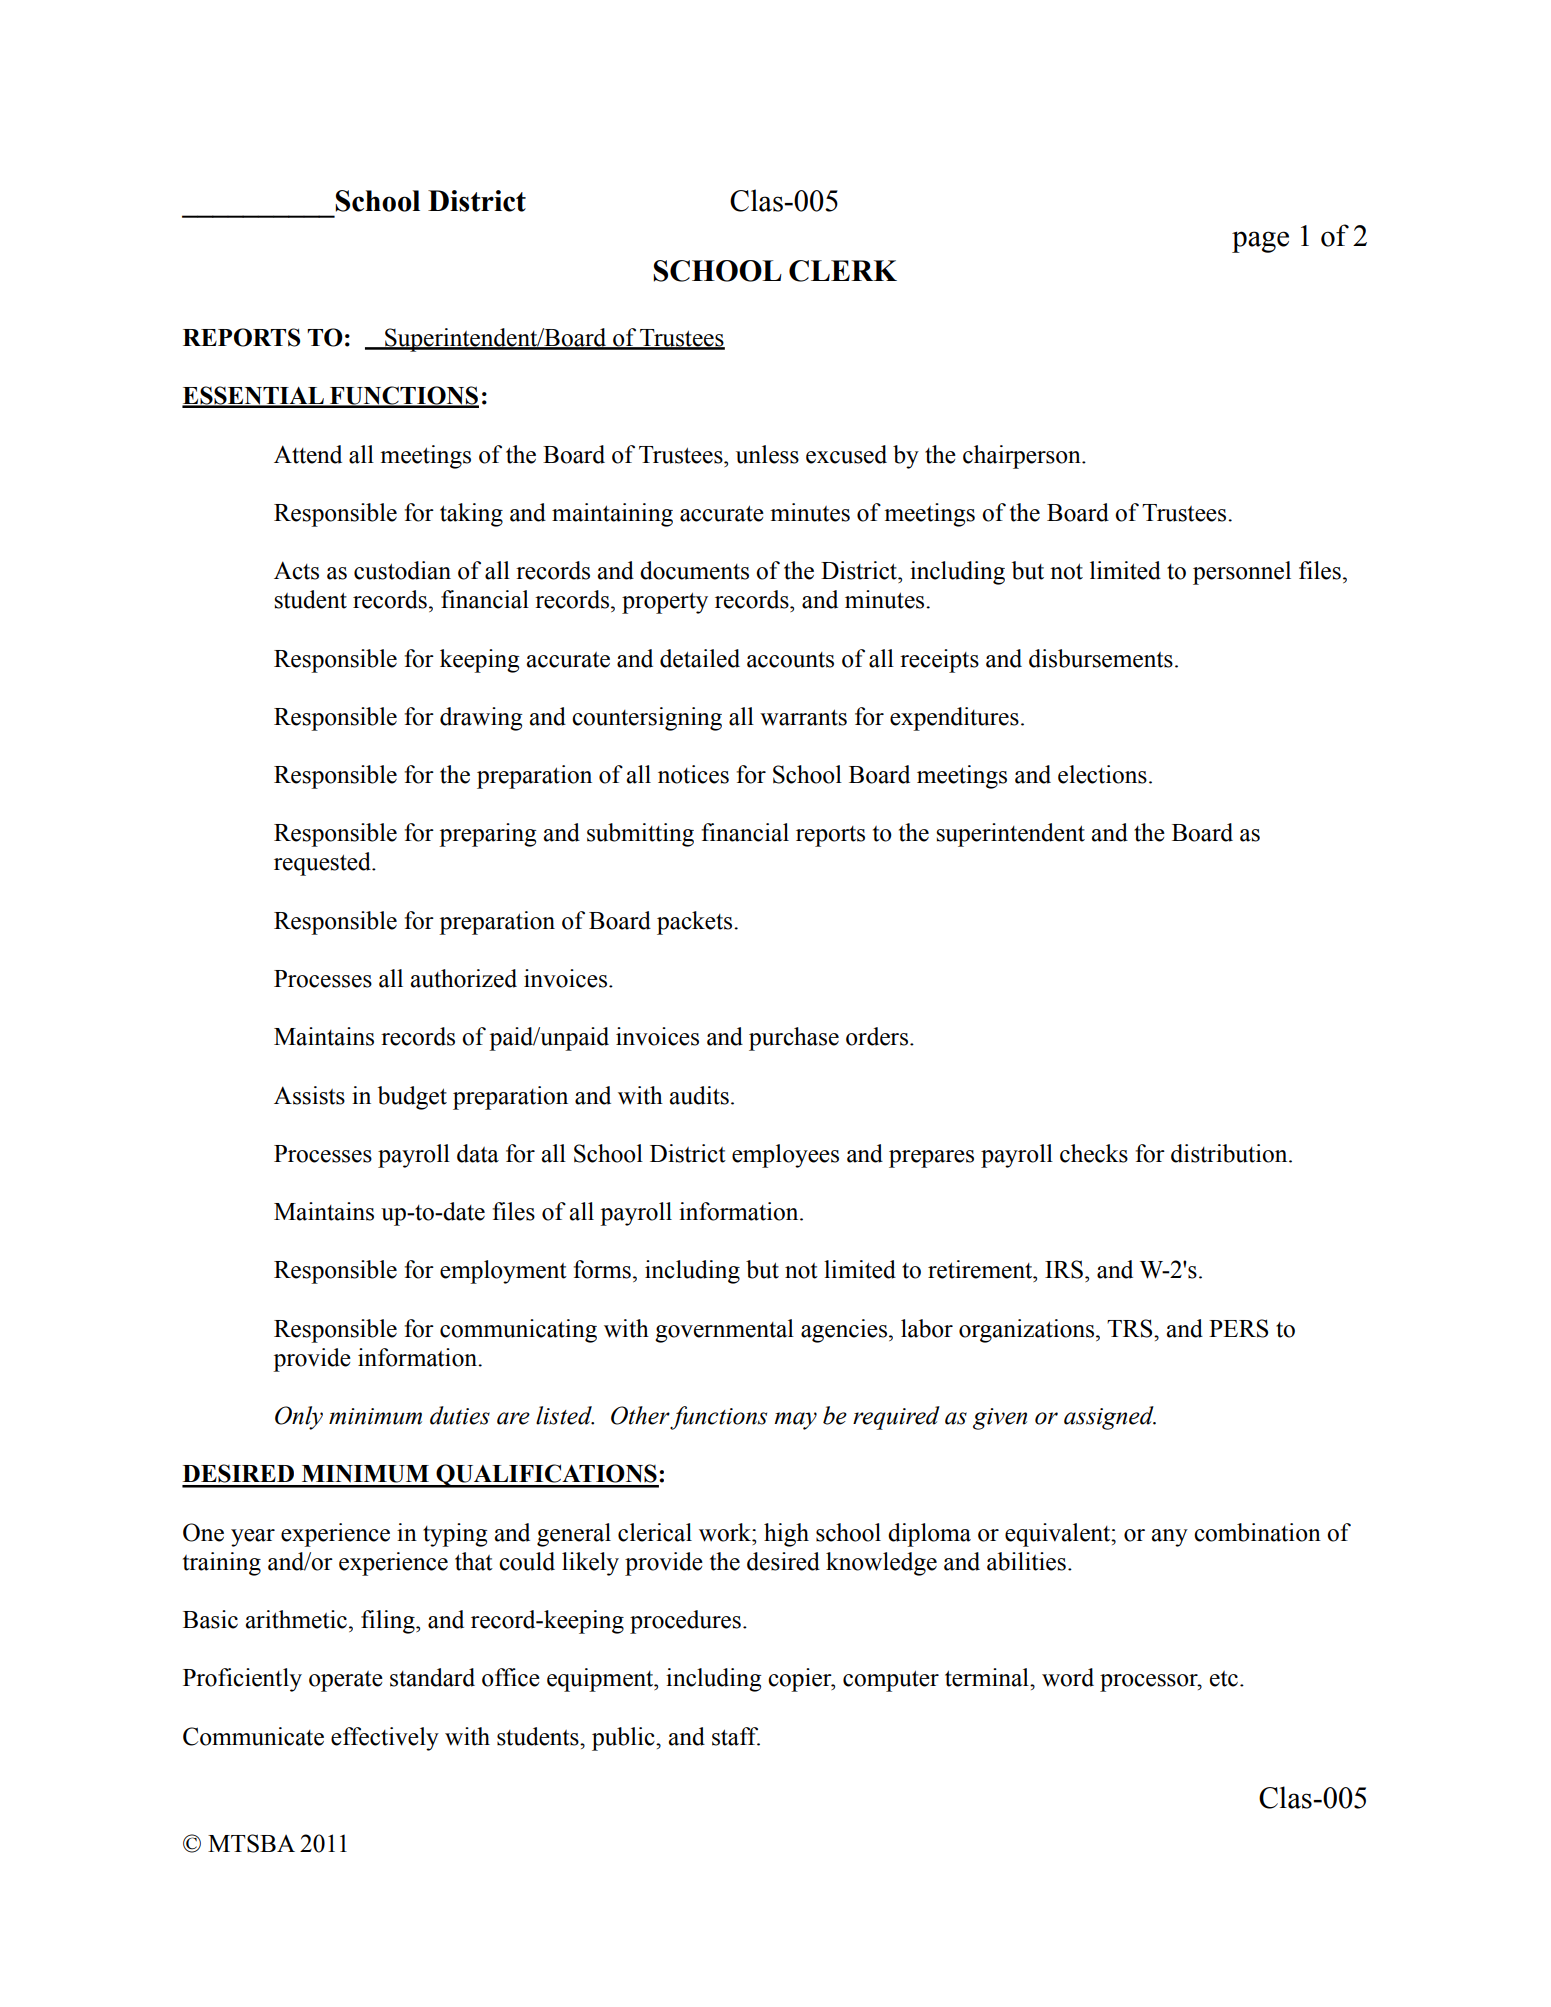 The image size is (1551, 2007). Describe the element at coordinates (464, 978) in the screenshot. I see `authorized` at that location.
